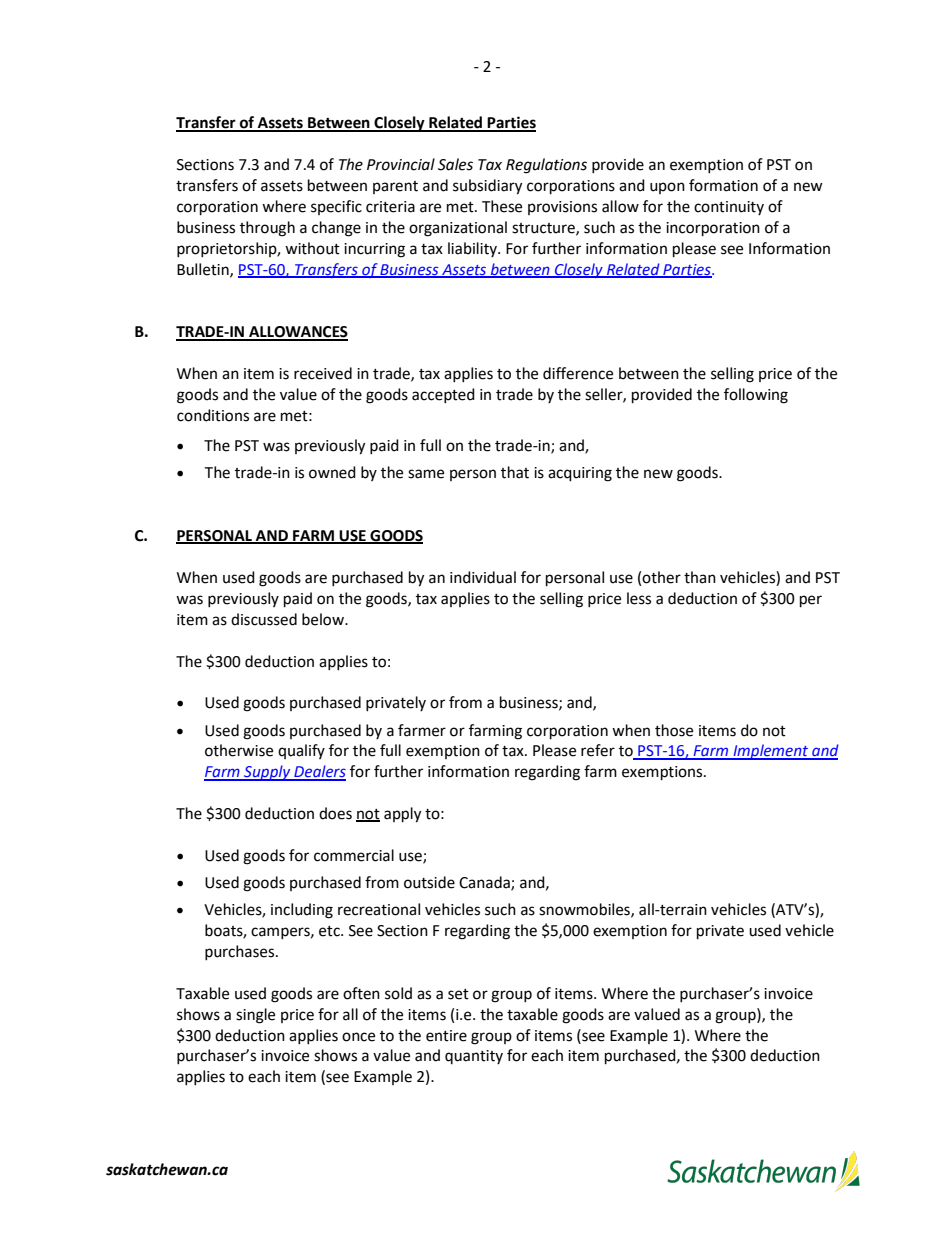  I want to click on through, so click(267, 229).
